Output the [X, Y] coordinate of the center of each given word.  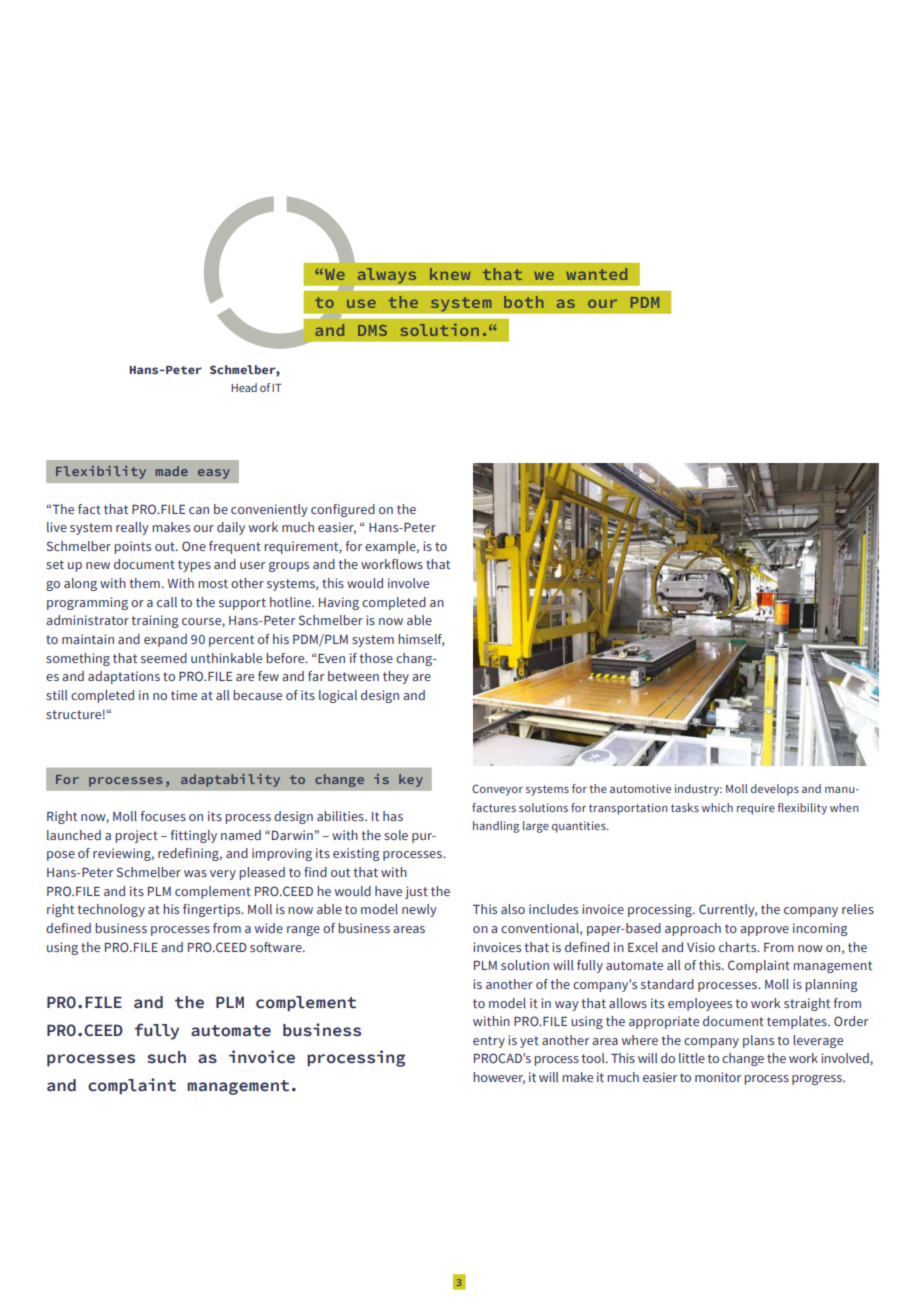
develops [775, 790]
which [717, 807]
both [524, 302]
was [195, 873]
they [396, 677]
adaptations [124, 677]
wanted [596, 274]
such [166, 1057]
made [172, 471]
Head [244, 387]
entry [489, 1042]
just [416, 892]
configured [343, 510]
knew [450, 274]
